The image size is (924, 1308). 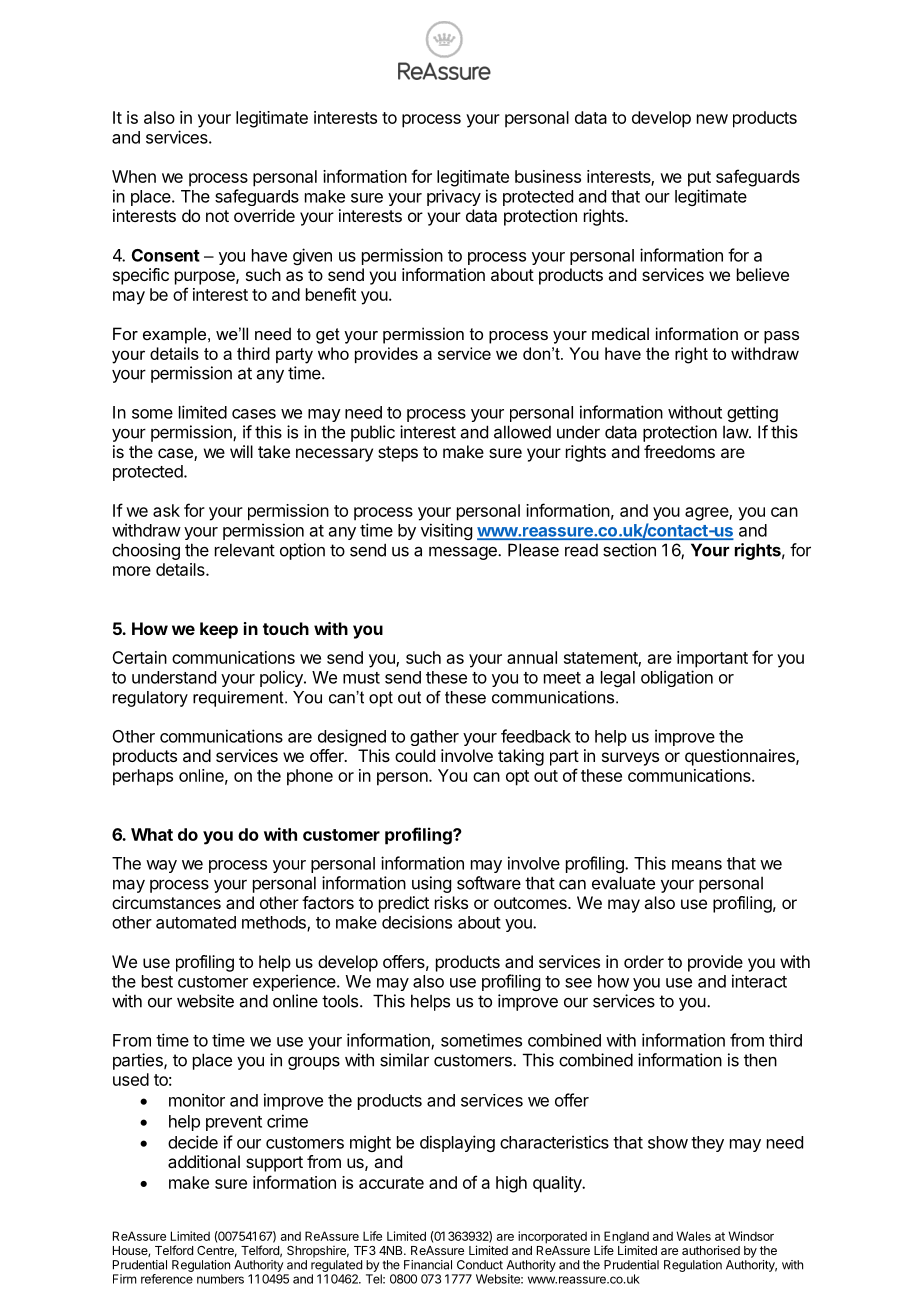 What do you see at coordinates (454, 197) in the page?
I see `privacy` at bounding box center [454, 197].
